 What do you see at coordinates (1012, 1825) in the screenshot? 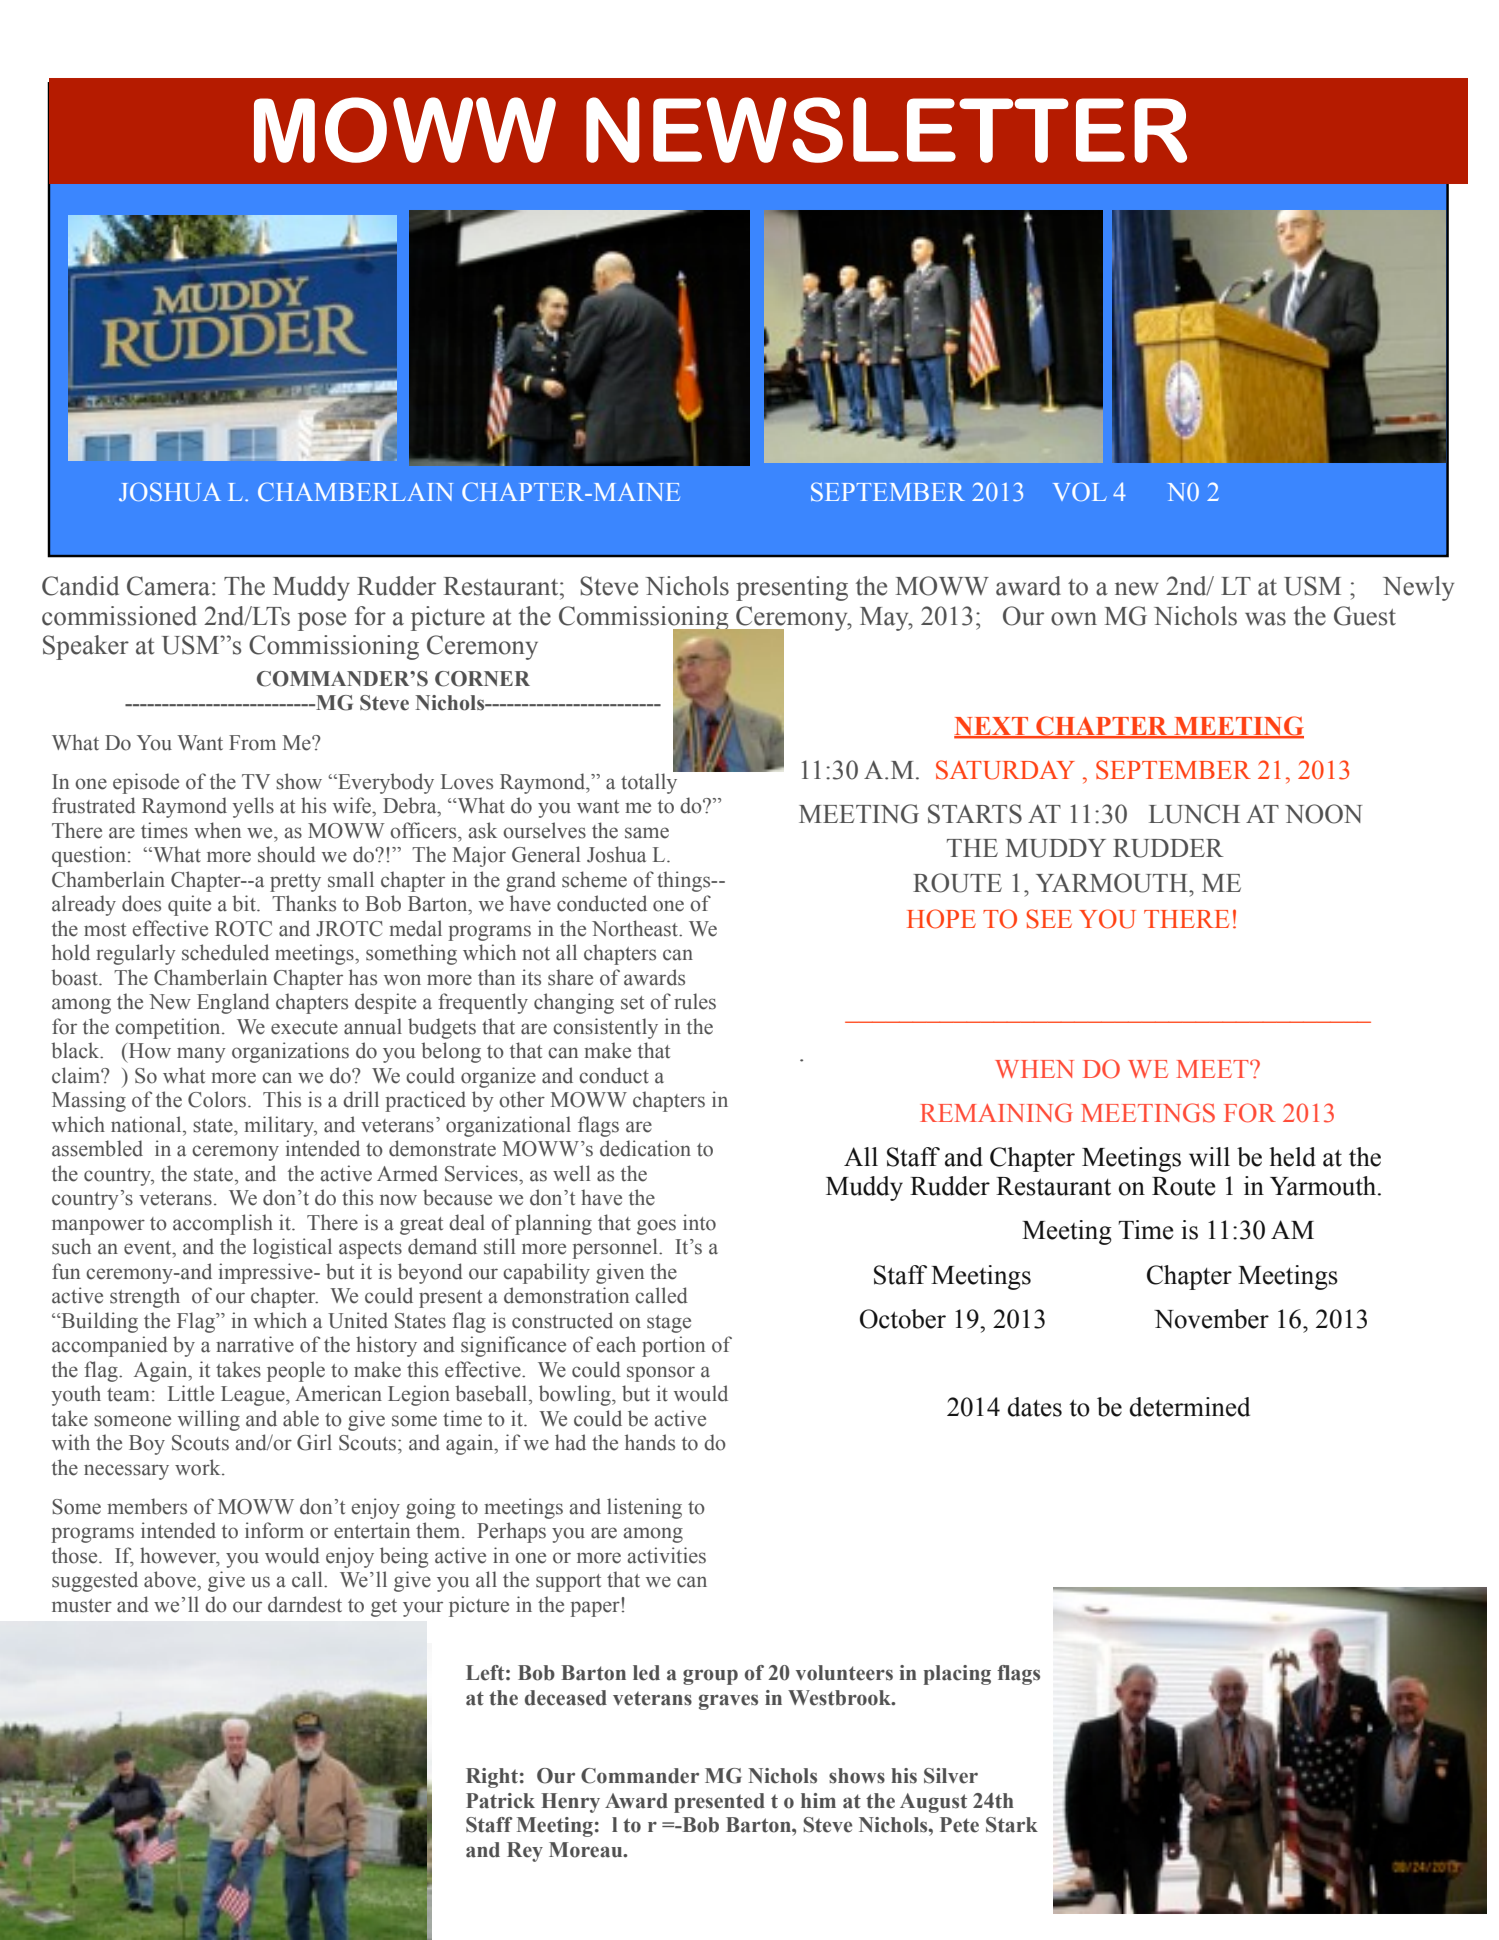
I see `Stark` at bounding box center [1012, 1825].
